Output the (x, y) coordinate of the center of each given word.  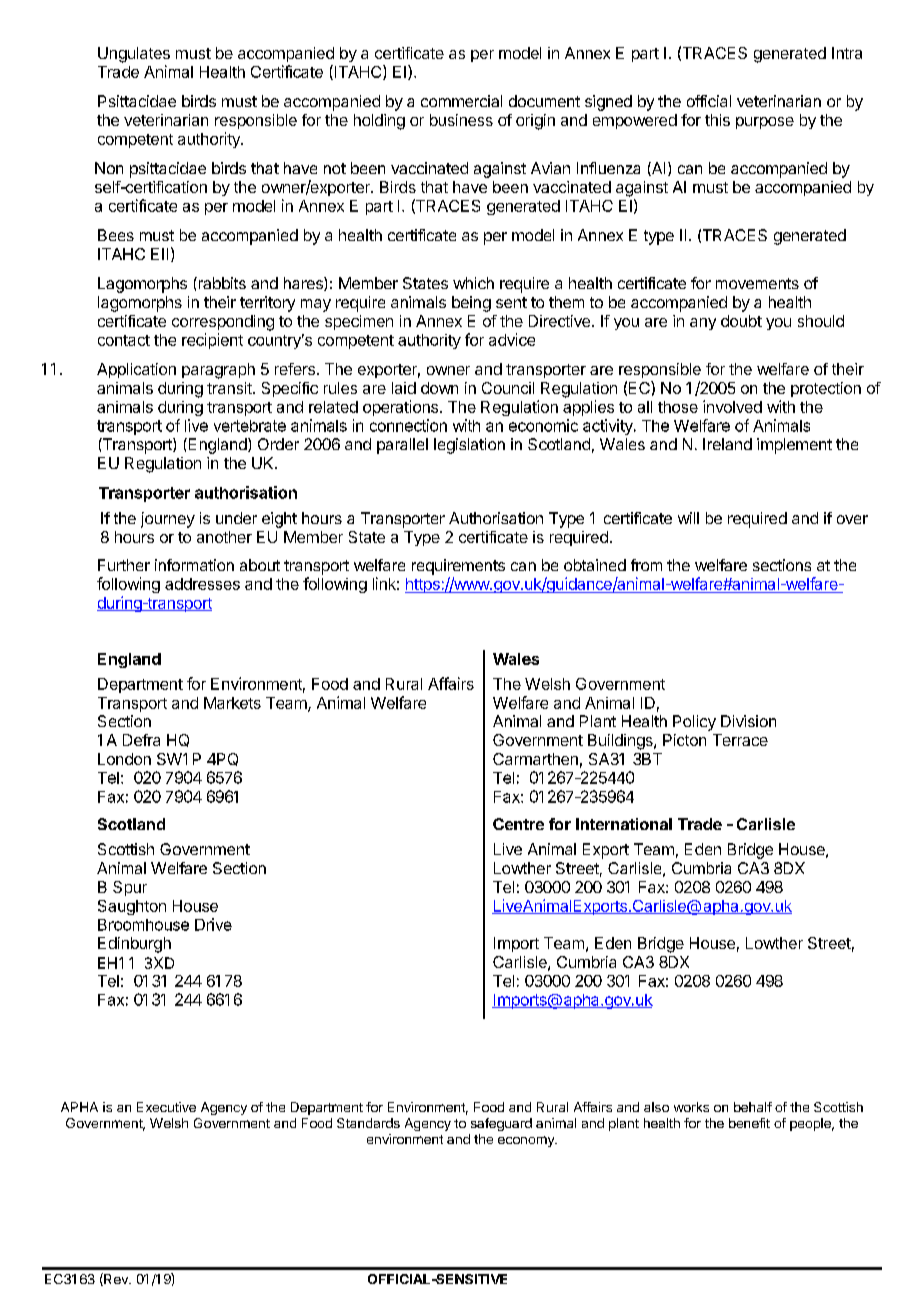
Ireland (727, 444)
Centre (518, 824)
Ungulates (134, 55)
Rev (116, 1279)
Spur (130, 888)
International (624, 824)
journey (168, 520)
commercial (461, 101)
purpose (765, 123)
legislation (469, 446)
